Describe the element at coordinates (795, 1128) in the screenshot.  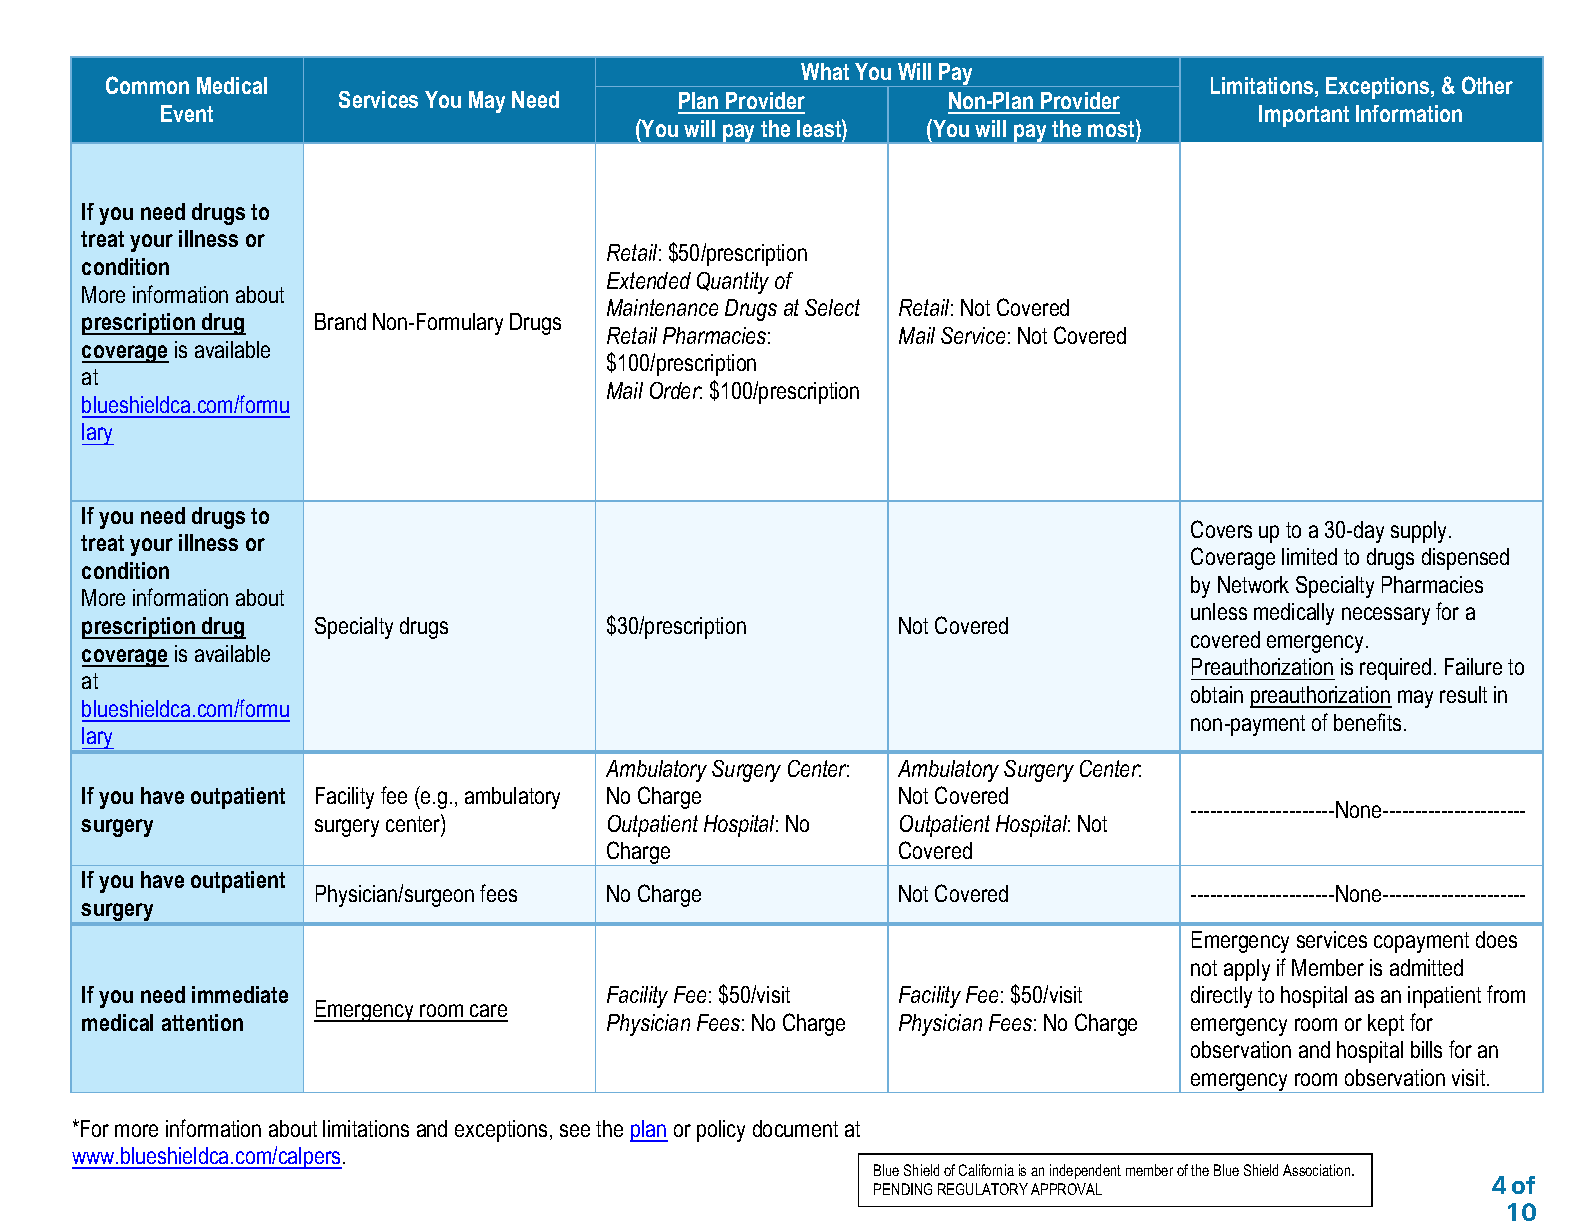
I see `document` at that location.
